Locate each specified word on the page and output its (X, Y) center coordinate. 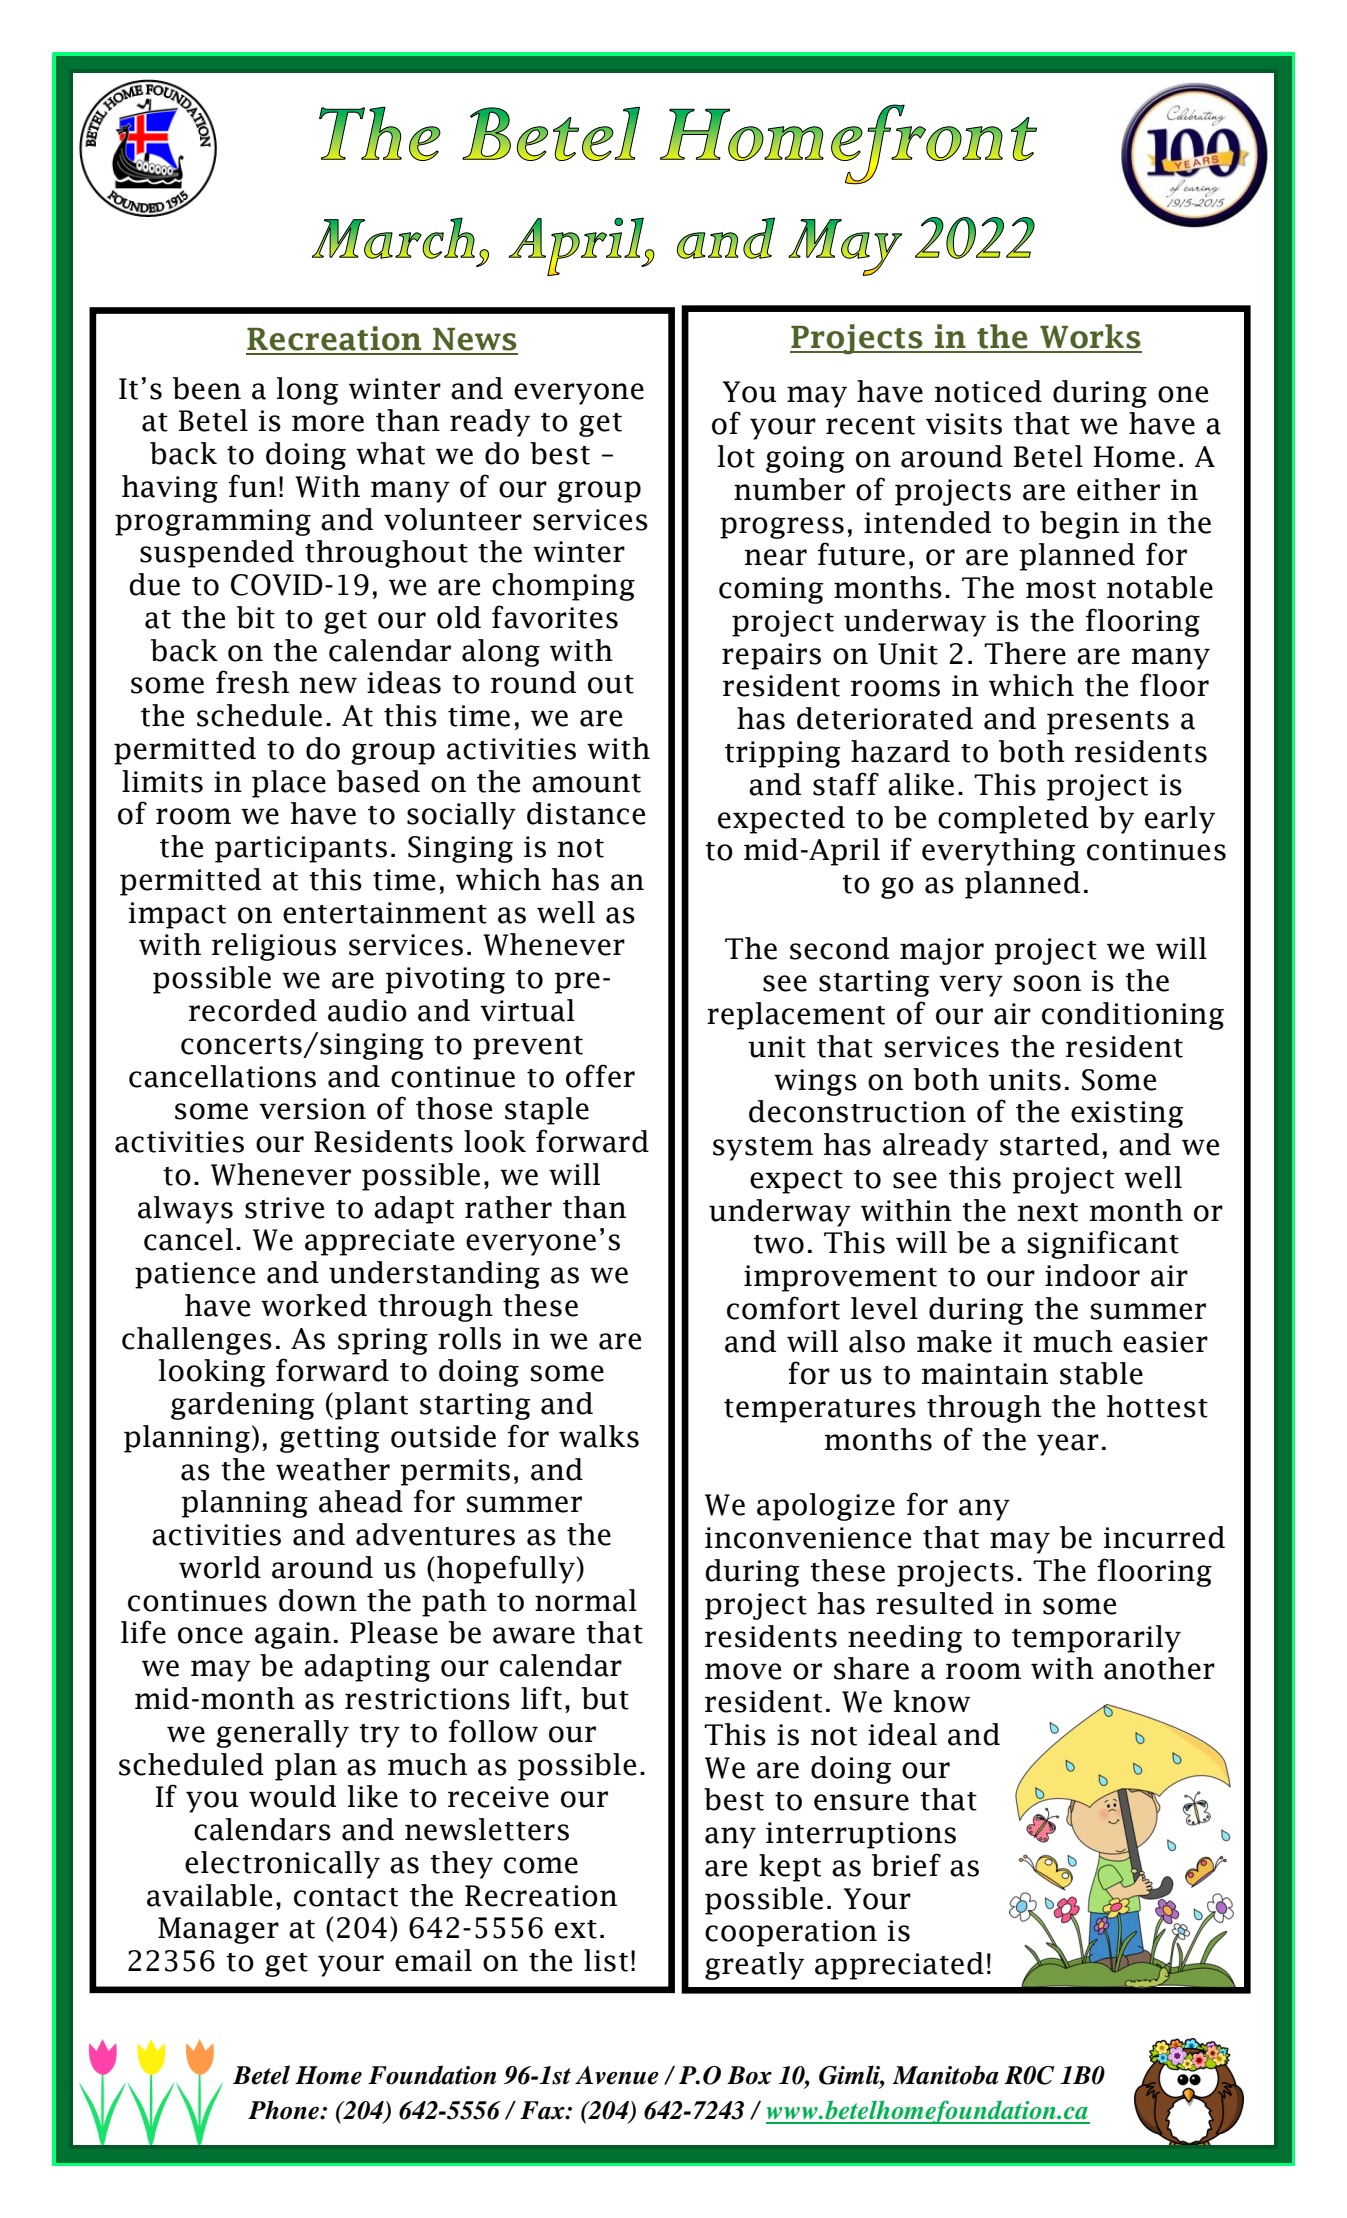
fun (253, 486)
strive (284, 1208)
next (1048, 1212)
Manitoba (945, 2075)
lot (736, 456)
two (778, 1244)
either (1118, 489)
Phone (284, 2110)
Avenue (617, 2075)
